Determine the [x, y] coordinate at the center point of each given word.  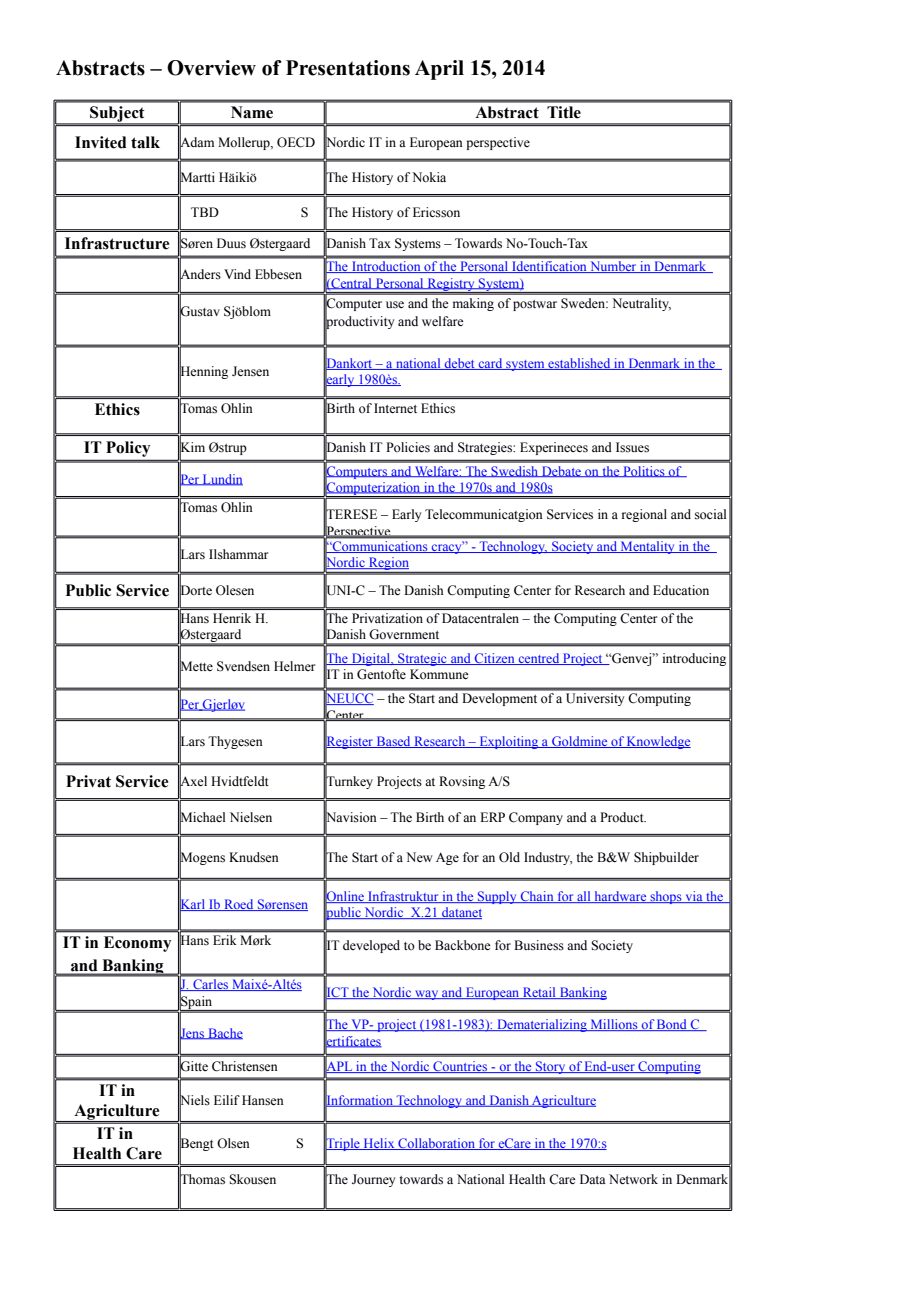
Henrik [232, 618]
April [439, 70]
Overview [211, 68]
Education [681, 590]
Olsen [233, 1143]
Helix [379, 1144]
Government [404, 634]
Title [564, 112]
